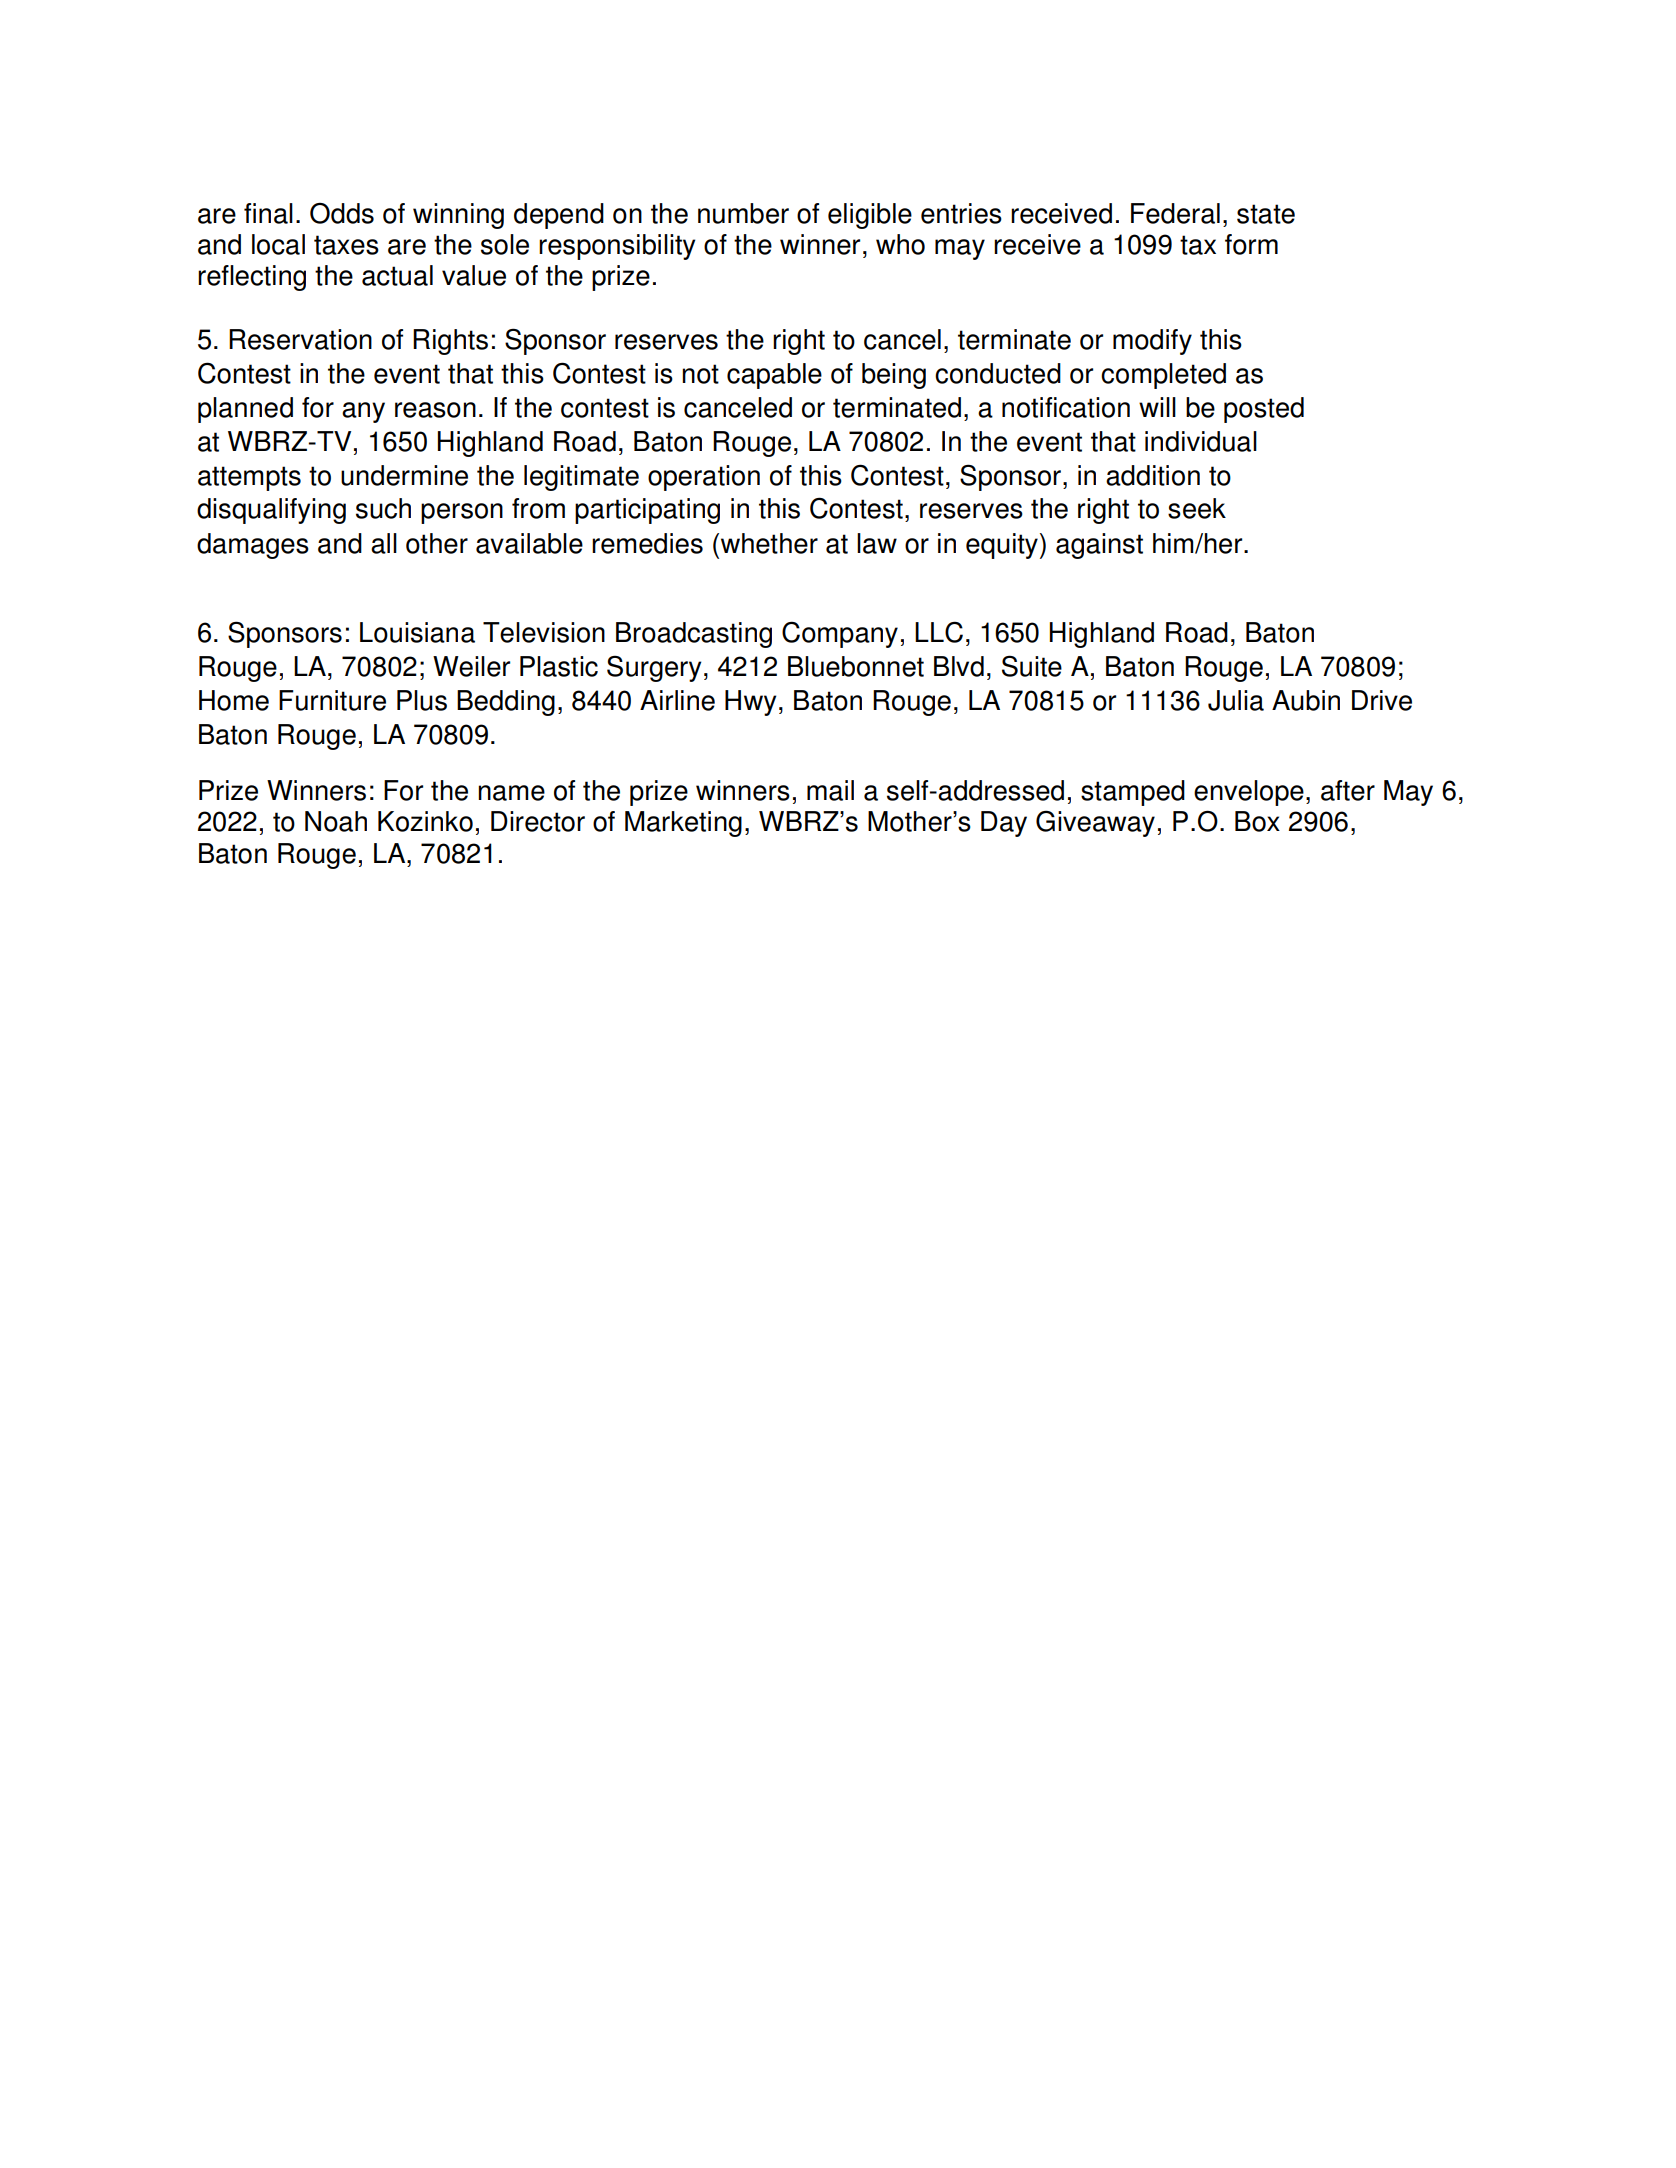  Describe the element at coordinates (336, 821) in the page. I see `Noah` at that location.
